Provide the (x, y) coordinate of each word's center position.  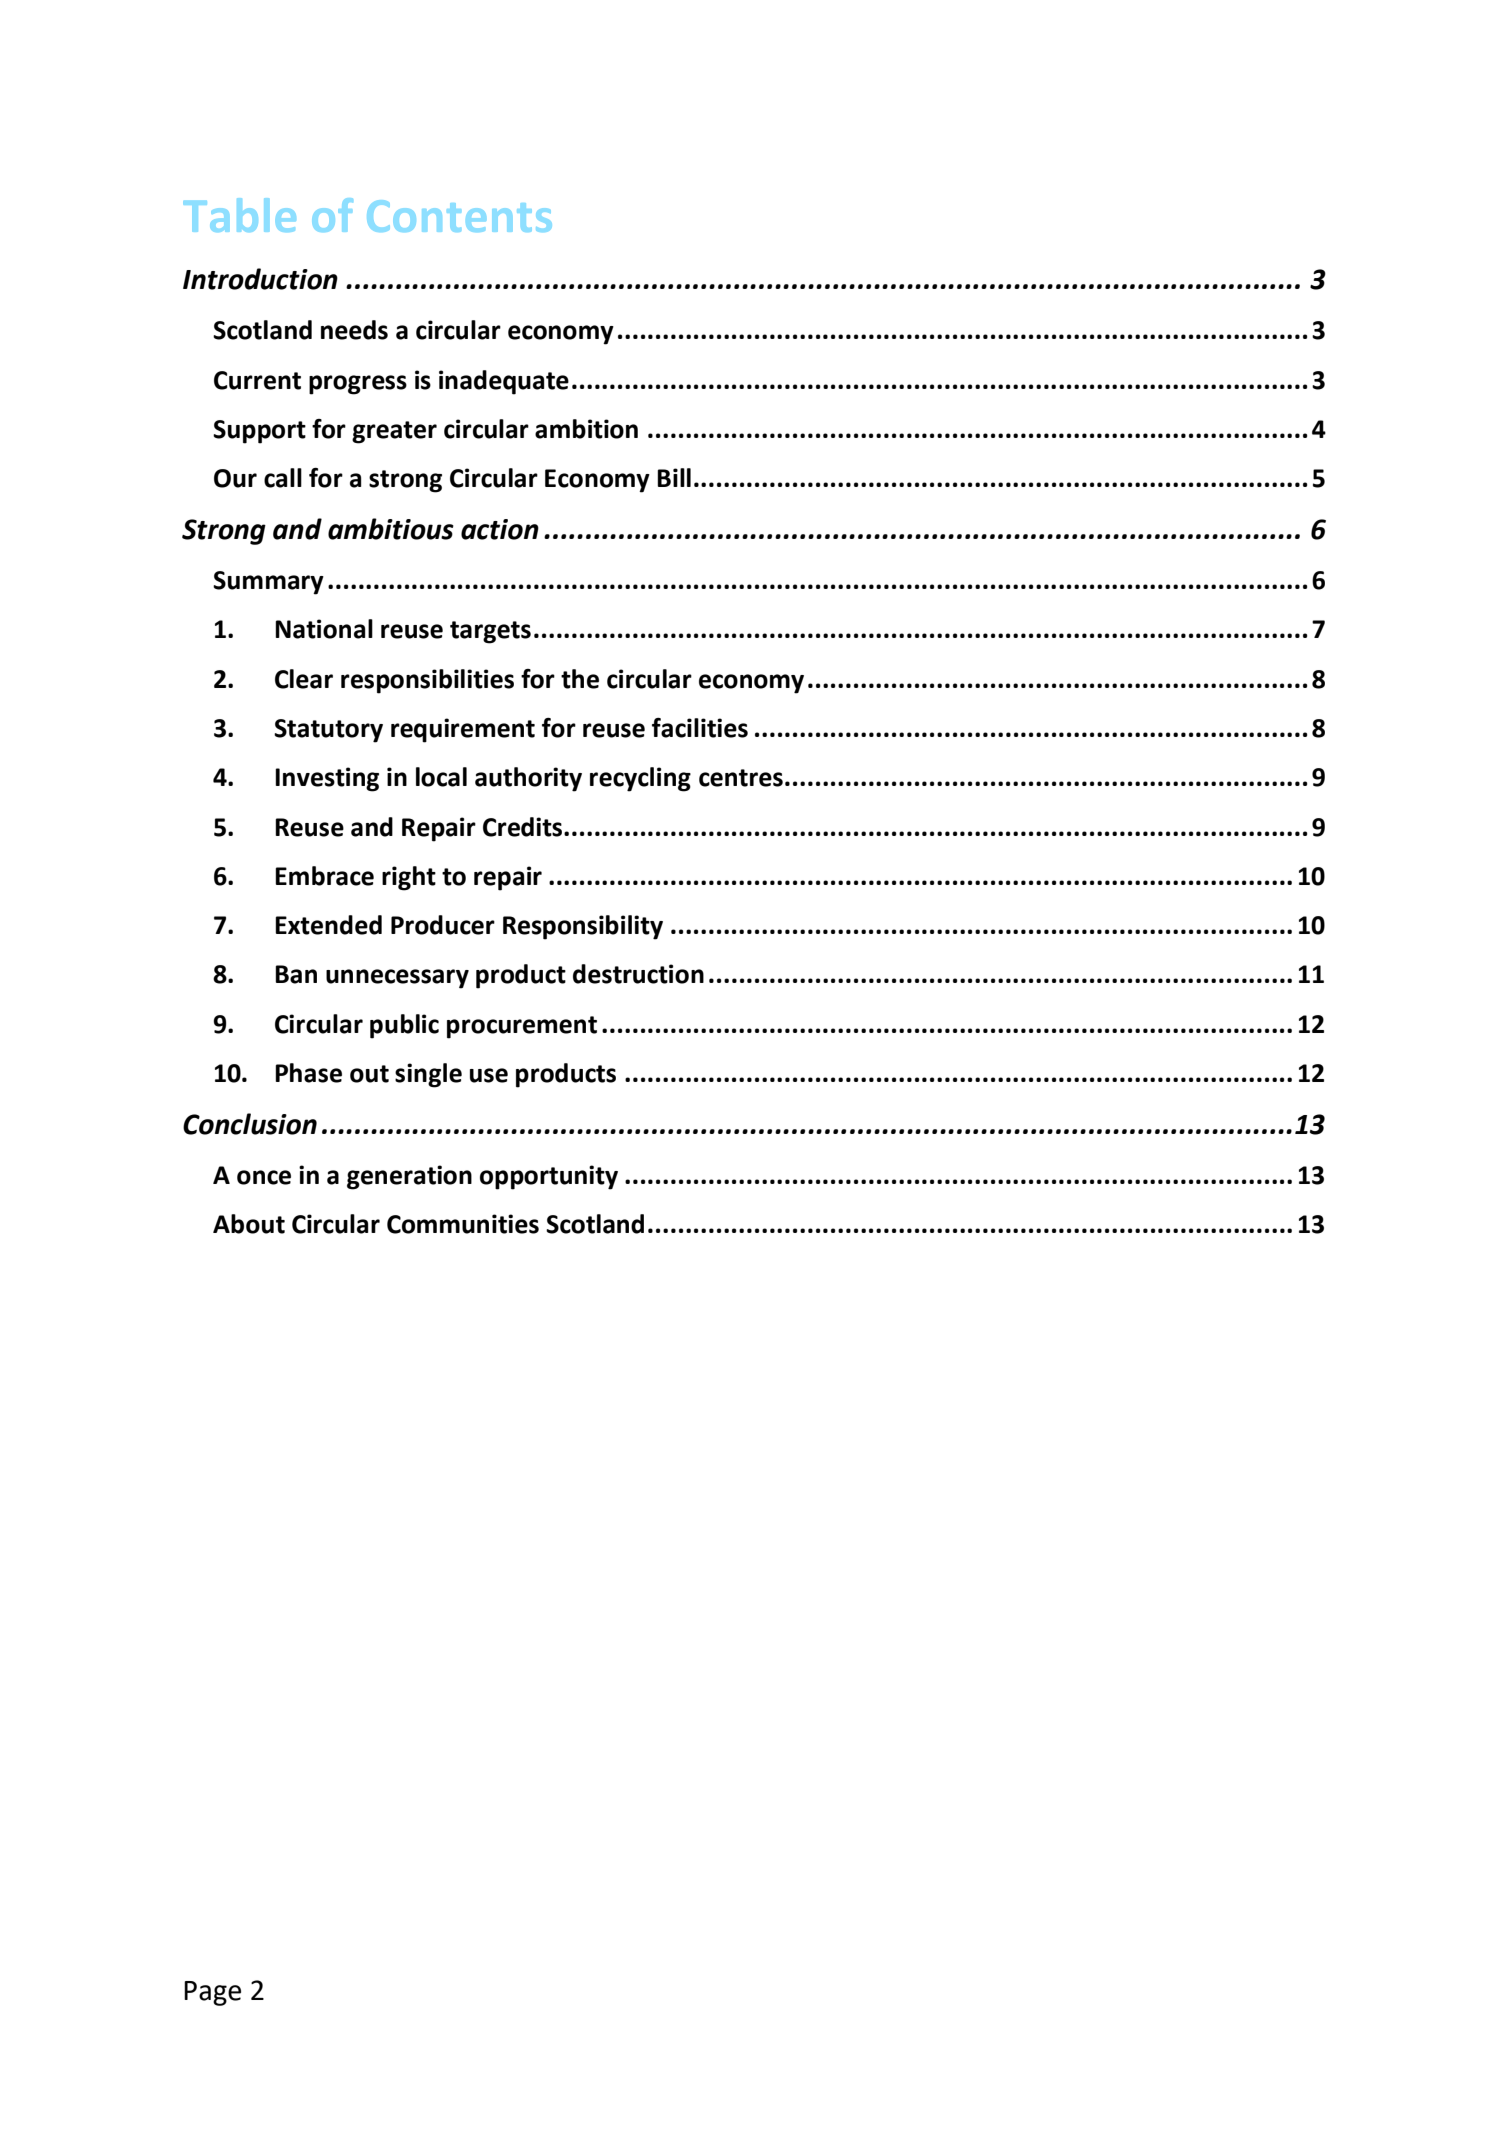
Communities (463, 1224)
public (404, 1026)
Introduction (260, 279)
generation (409, 1177)
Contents (459, 216)
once (264, 1177)
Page (212, 1993)
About (249, 1224)
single (428, 1075)
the (580, 679)
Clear (304, 679)
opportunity (549, 1177)
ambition (586, 429)
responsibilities (427, 681)
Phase (308, 1073)
